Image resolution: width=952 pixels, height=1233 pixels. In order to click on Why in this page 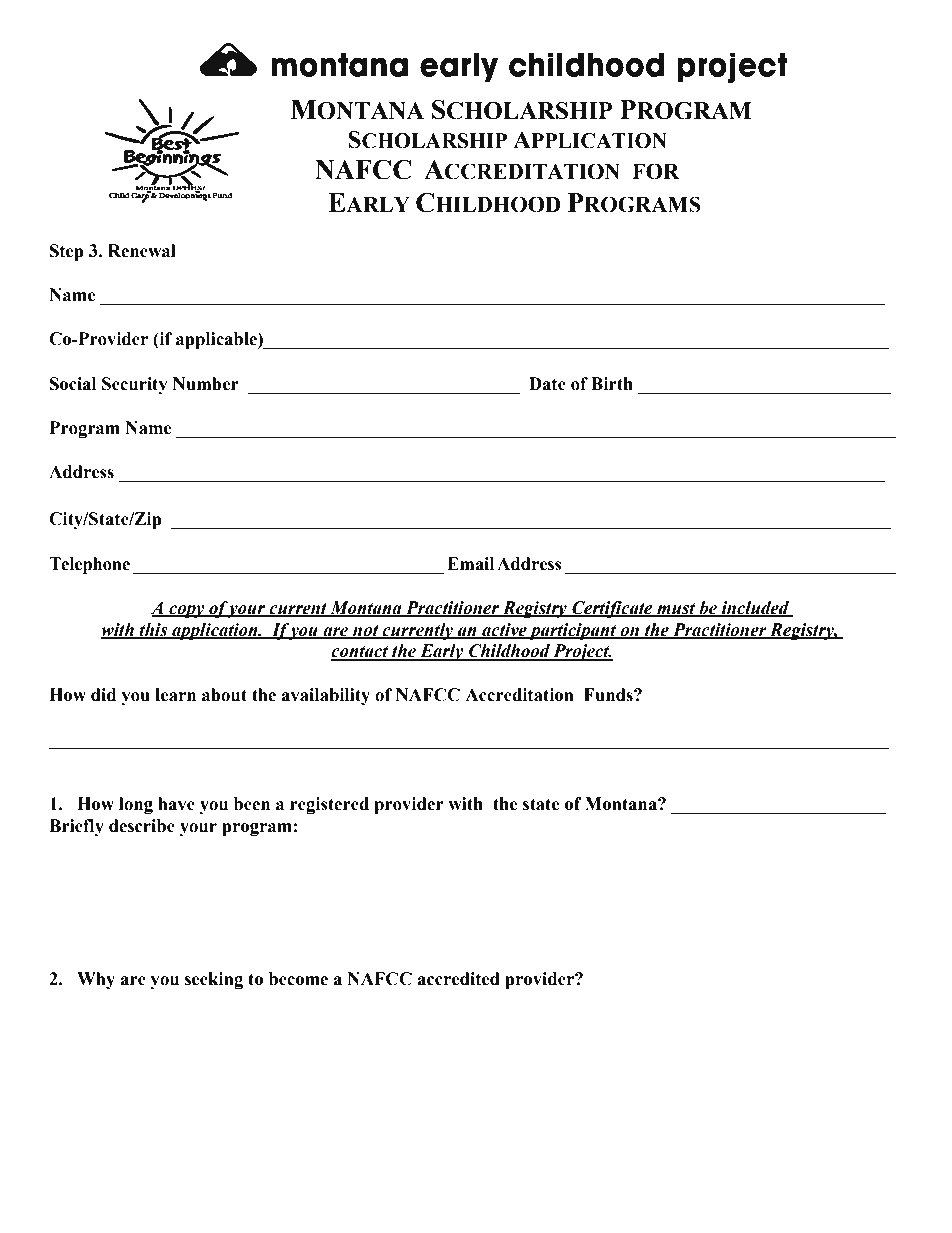, I will do `click(96, 980)`.
